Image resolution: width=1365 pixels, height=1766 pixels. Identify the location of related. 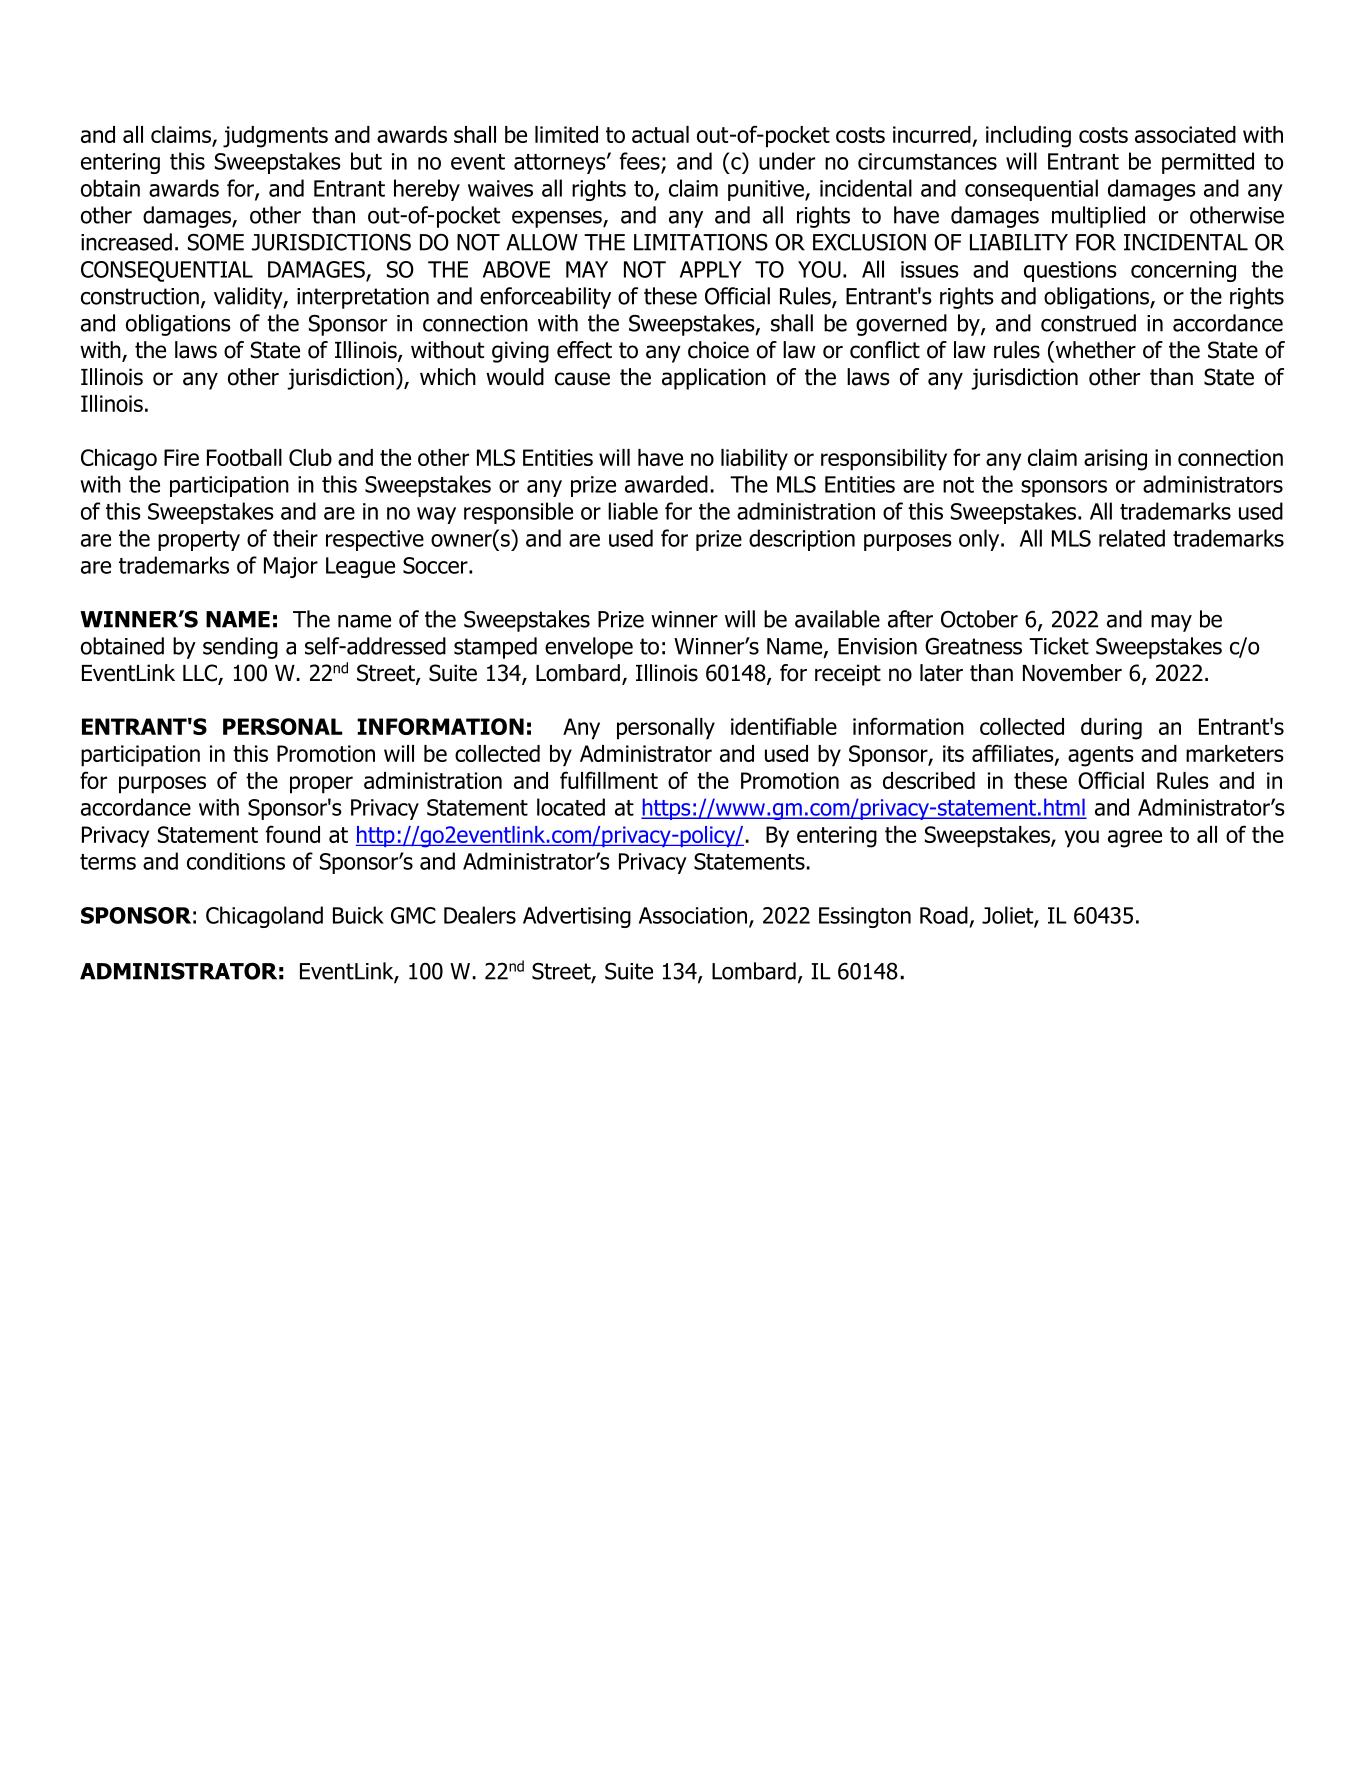
(1132, 538).
